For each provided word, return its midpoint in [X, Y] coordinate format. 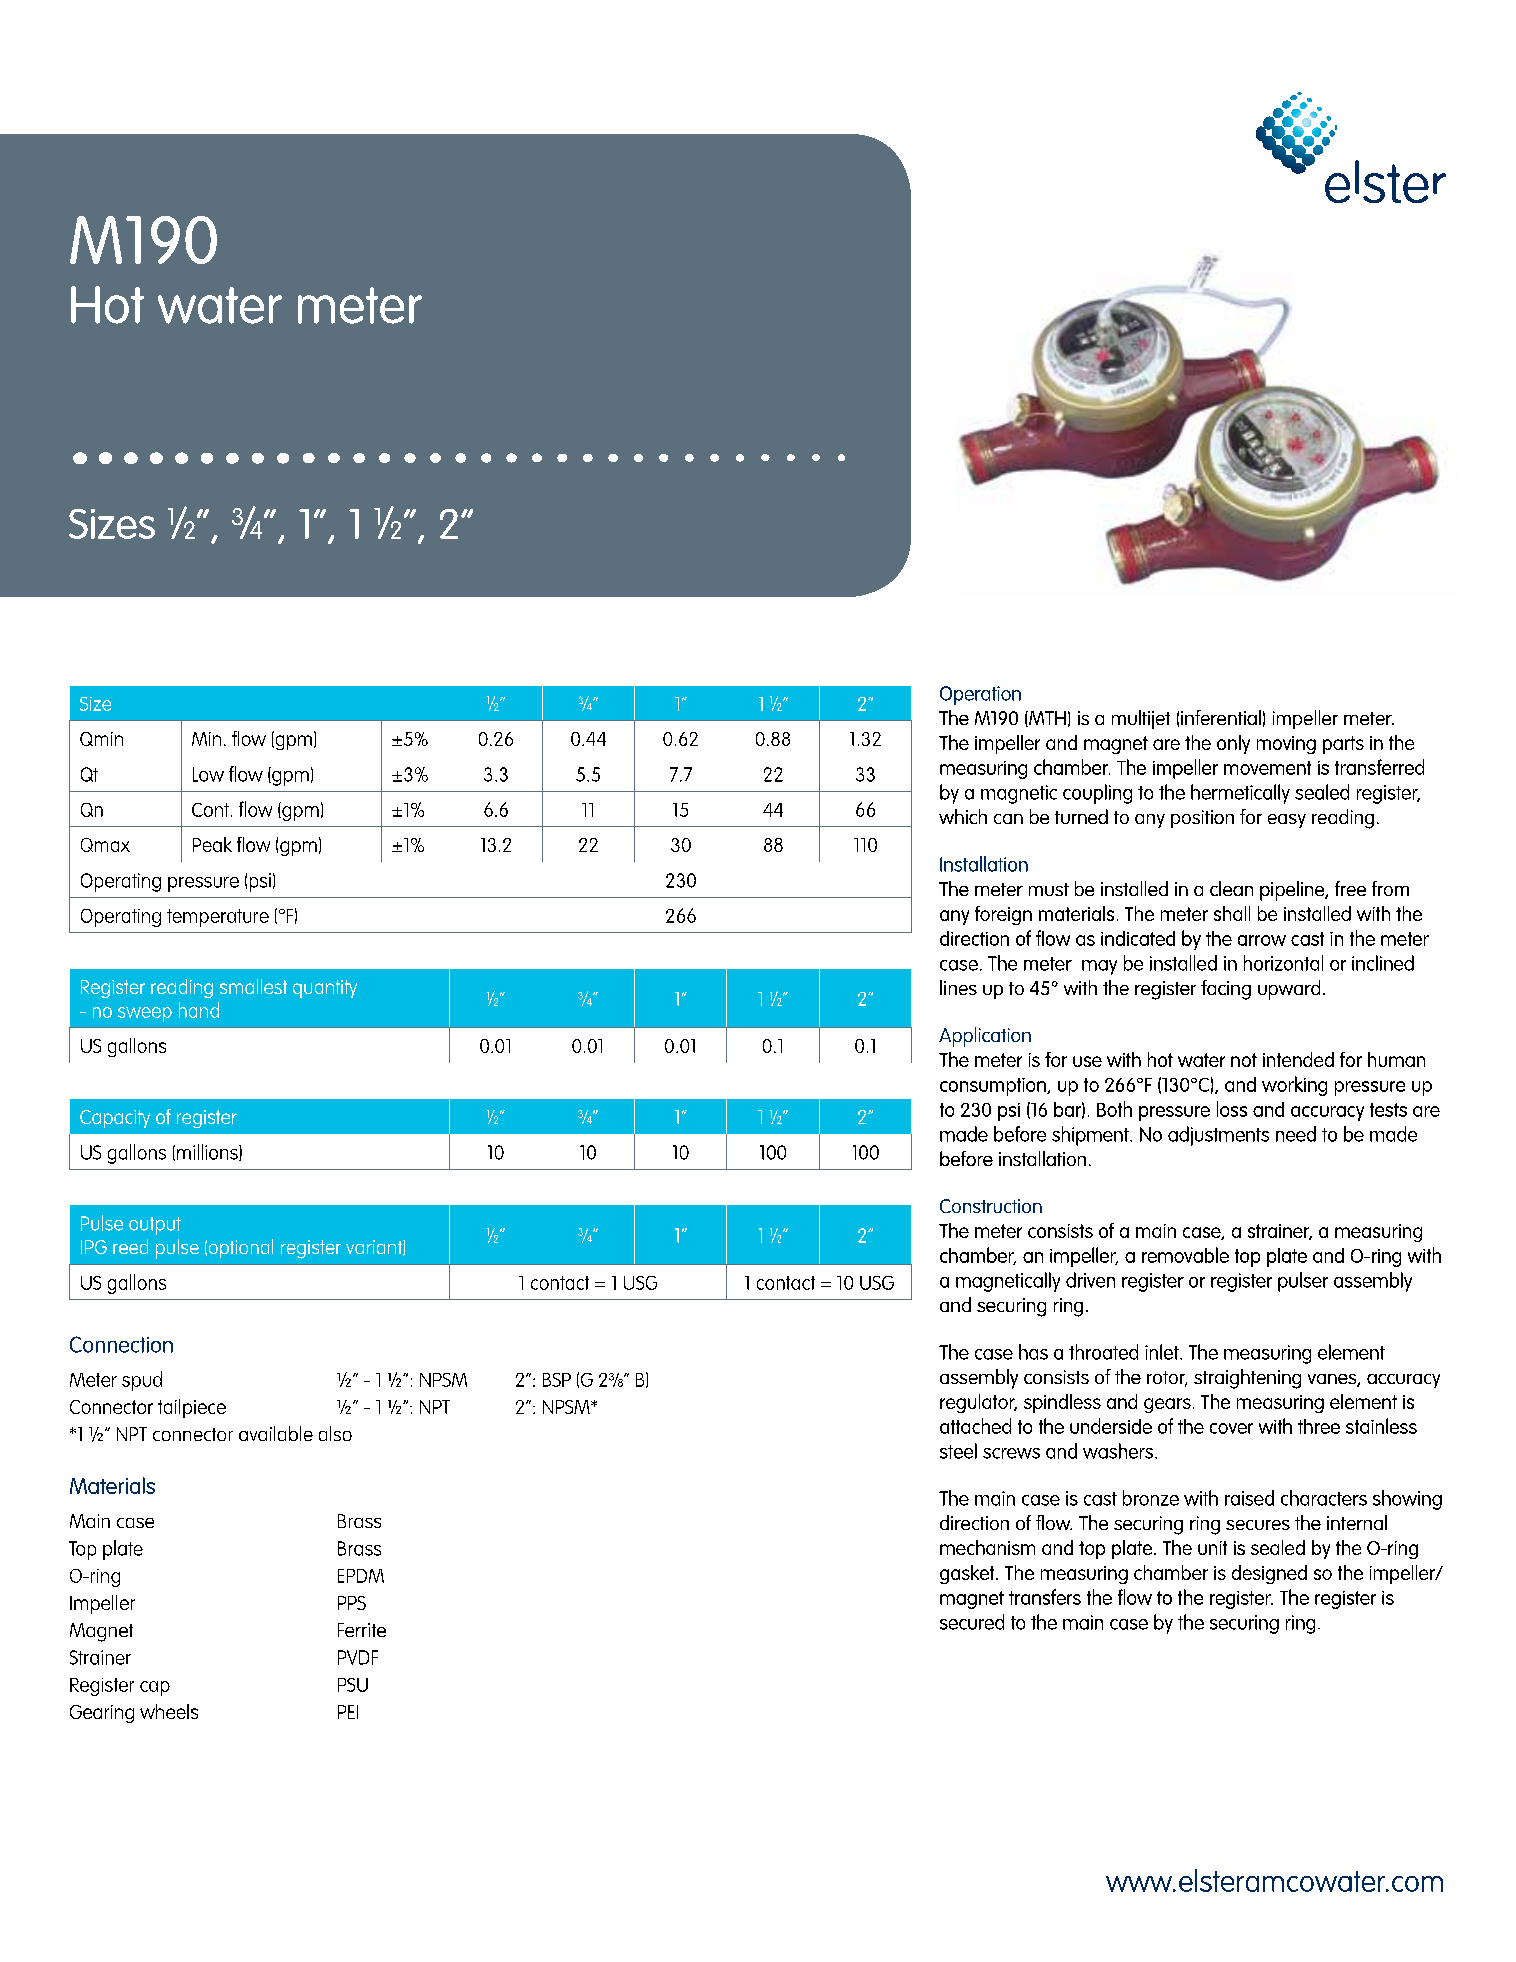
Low [208, 774]
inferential [1221, 717]
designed [1269, 1574]
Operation [980, 695]
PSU [353, 1685]
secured [972, 1622]
